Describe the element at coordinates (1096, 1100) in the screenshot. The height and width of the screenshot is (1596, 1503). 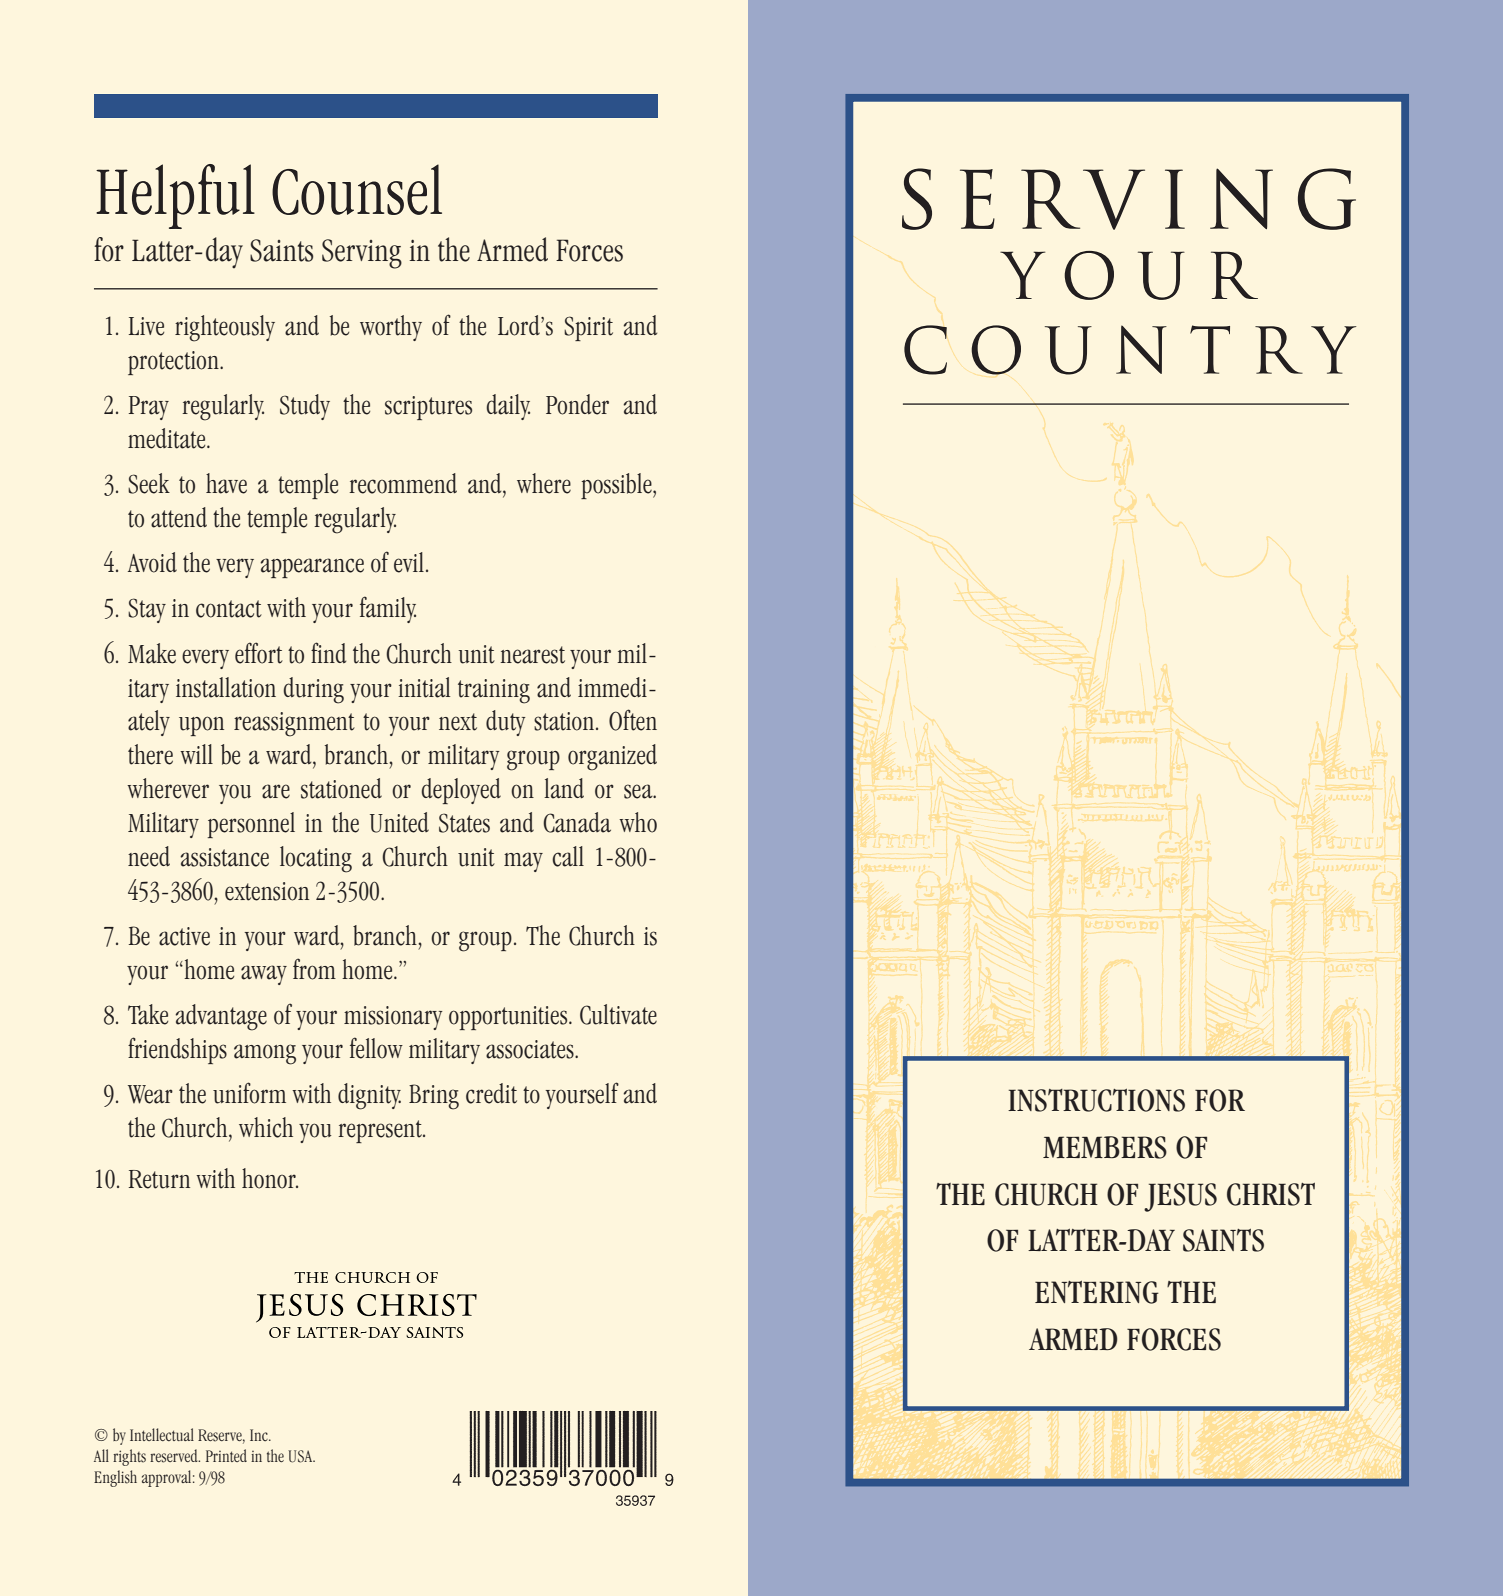
I see `INSTRUCTIONS` at that location.
